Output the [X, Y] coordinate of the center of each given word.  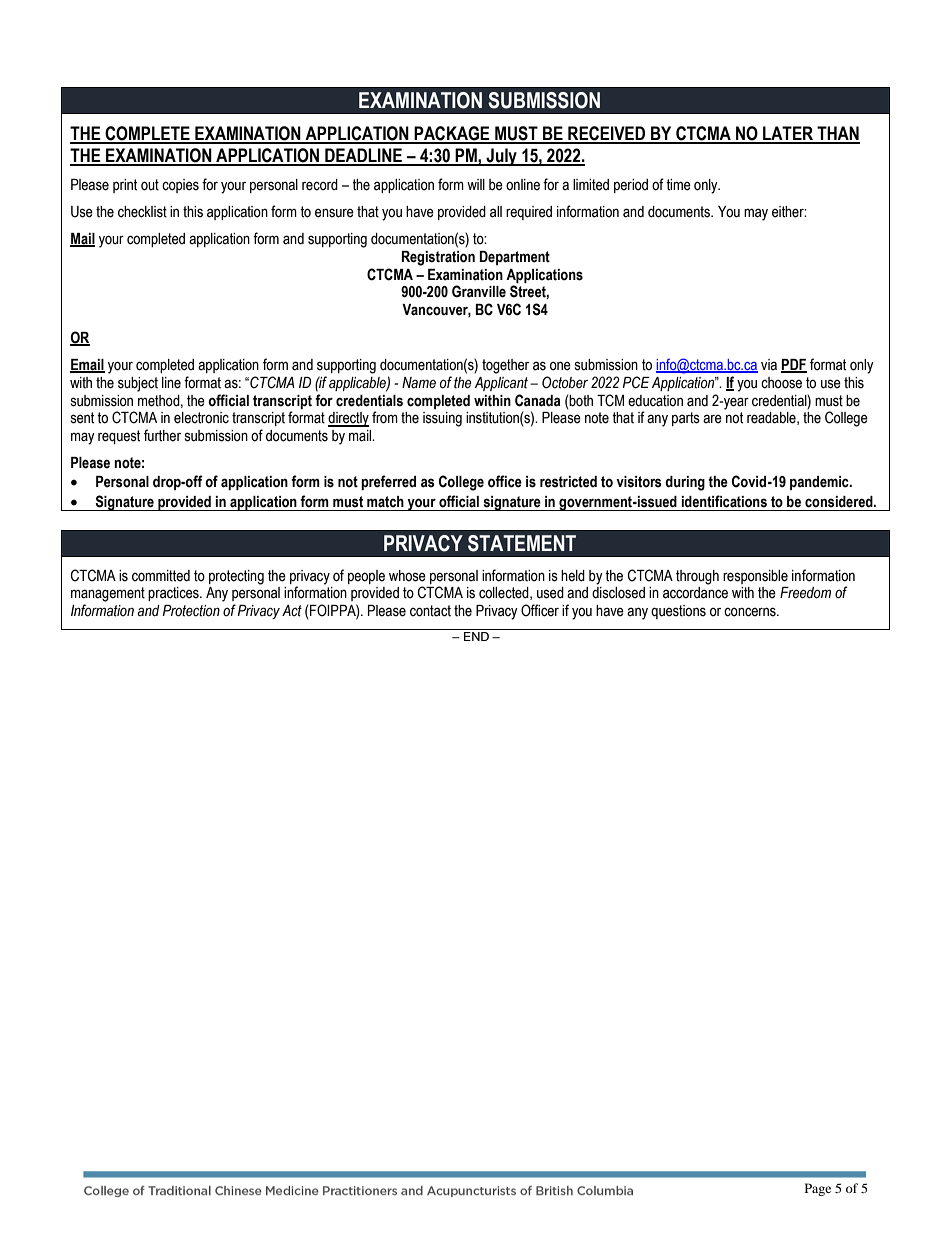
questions [678, 612]
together [505, 366]
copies [180, 186]
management [108, 594]
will [476, 184]
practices [174, 594]
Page [818, 1189]
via [769, 364]
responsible [755, 577]
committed [161, 576]
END [476, 636]
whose [407, 576]
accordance [695, 593]
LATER [788, 134]
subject [138, 384]
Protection [191, 611]
